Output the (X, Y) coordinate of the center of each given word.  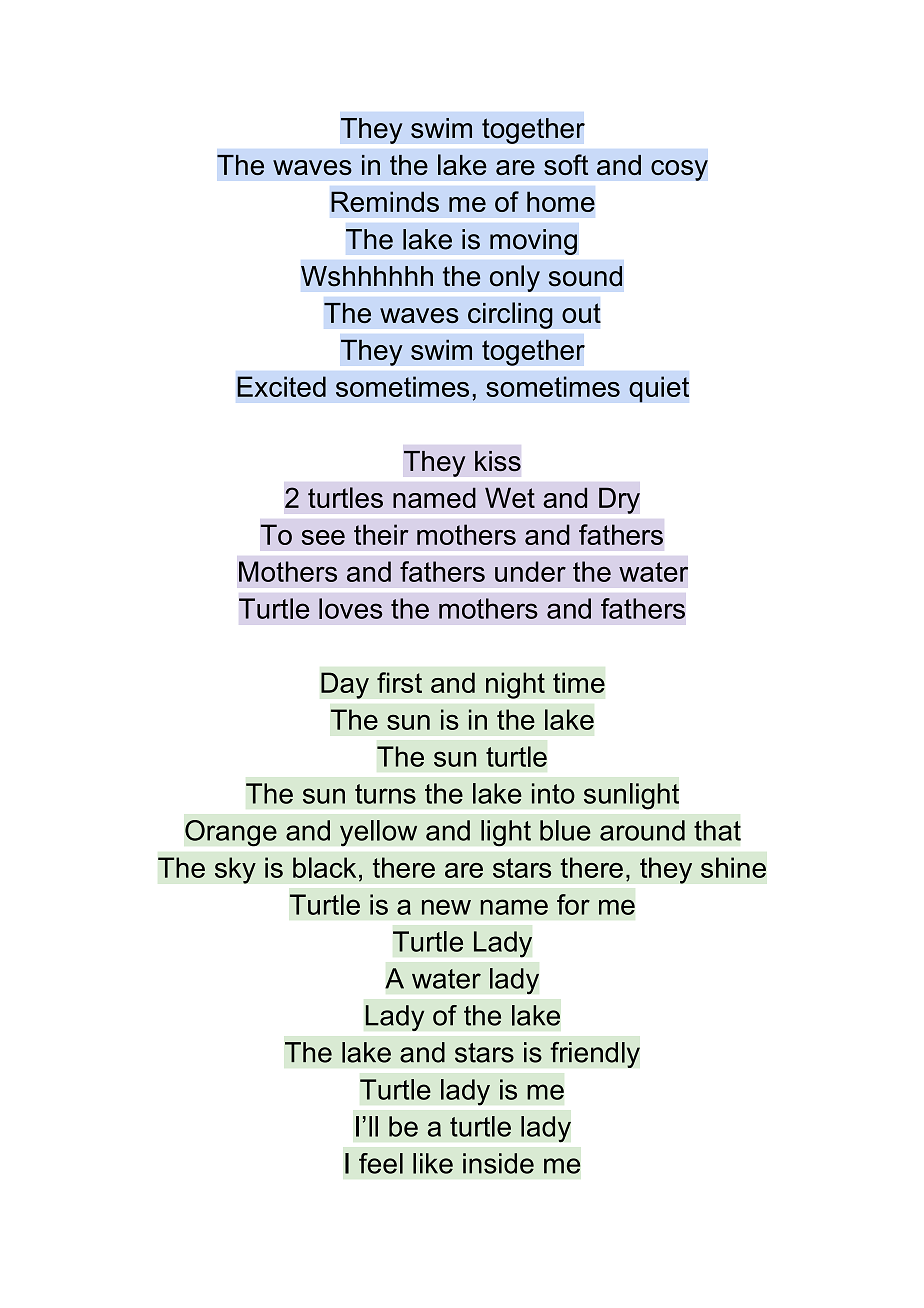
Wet (510, 497)
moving (533, 242)
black (324, 867)
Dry (619, 500)
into (553, 793)
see (323, 537)
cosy (679, 170)
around (642, 830)
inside (498, 1163)
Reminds (385, 201)
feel (381, 1163)
